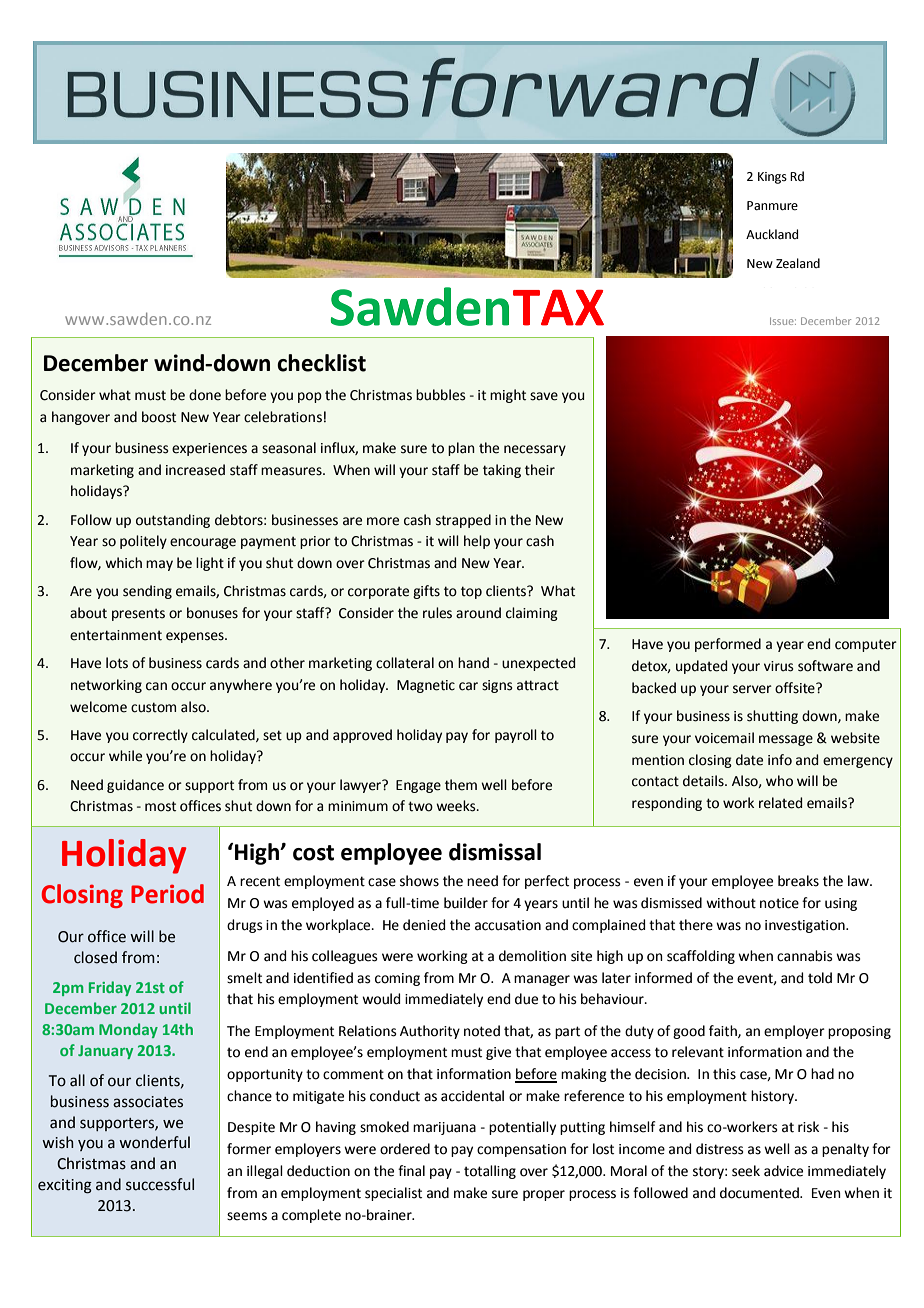 The height and width of the page is (1308, 924). What do you see at coordinates (160, 1184) in the page?
I see `successful` at bounding box center [160, 1184].
